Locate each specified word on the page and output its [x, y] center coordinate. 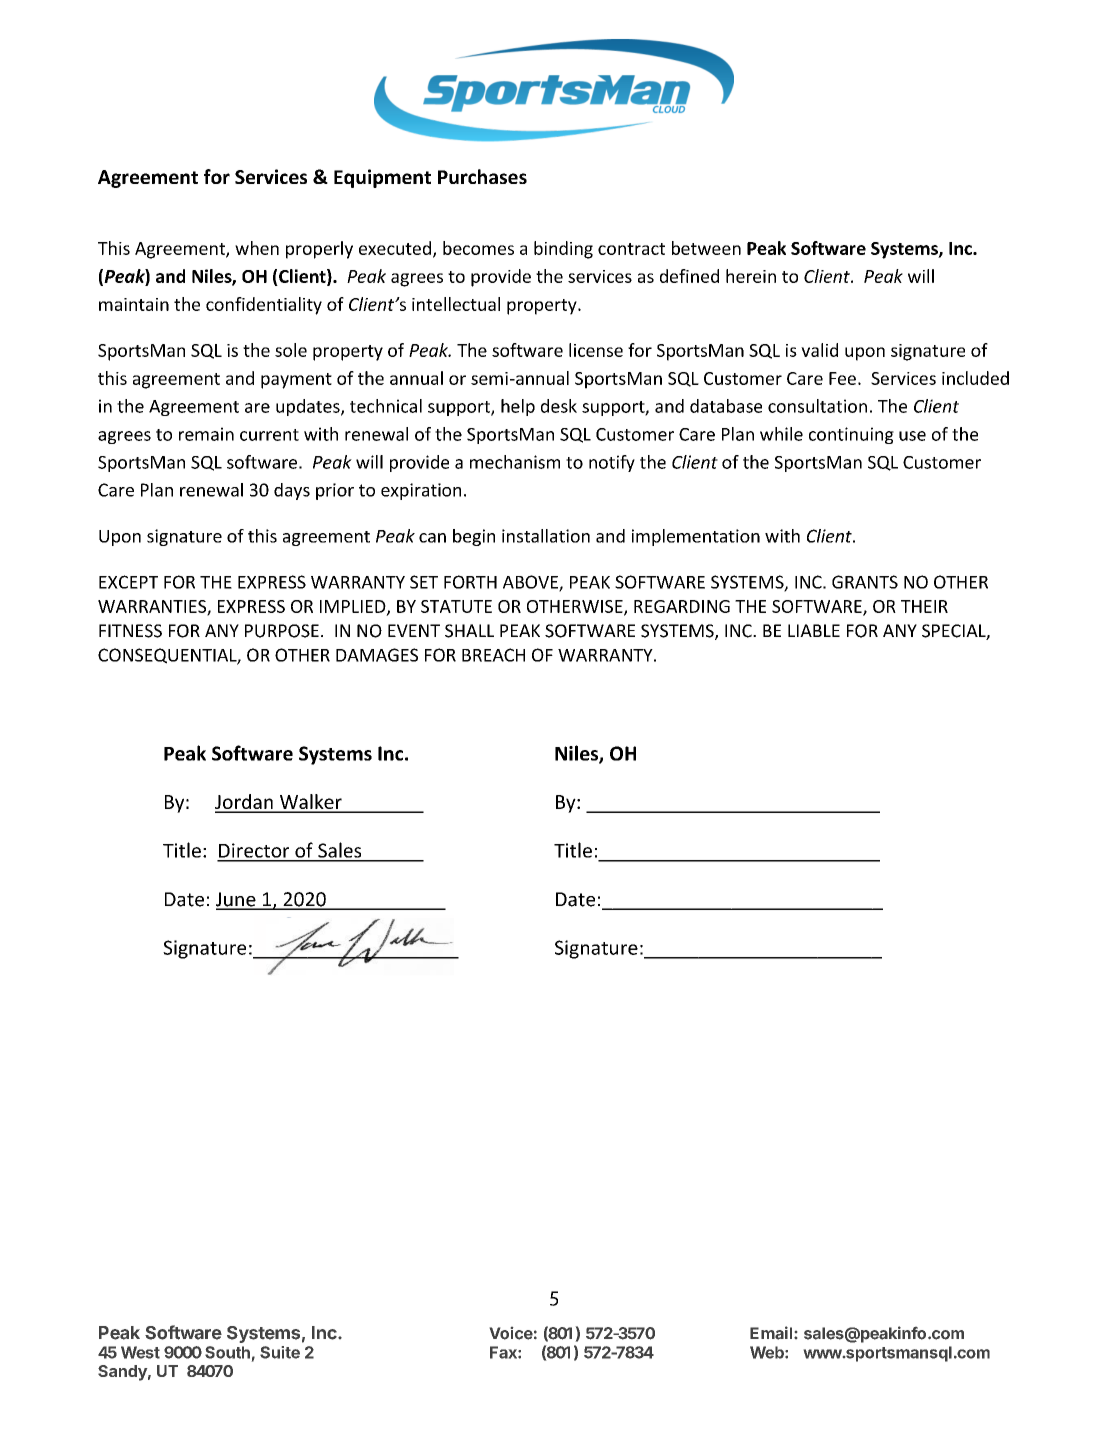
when [257, 248]
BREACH [493, 655]
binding [563, 250]
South [227, 1352]
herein [751, 276]
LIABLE [814, 630]
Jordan [245, 803]
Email [772, 1333]
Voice [511, 1333]
